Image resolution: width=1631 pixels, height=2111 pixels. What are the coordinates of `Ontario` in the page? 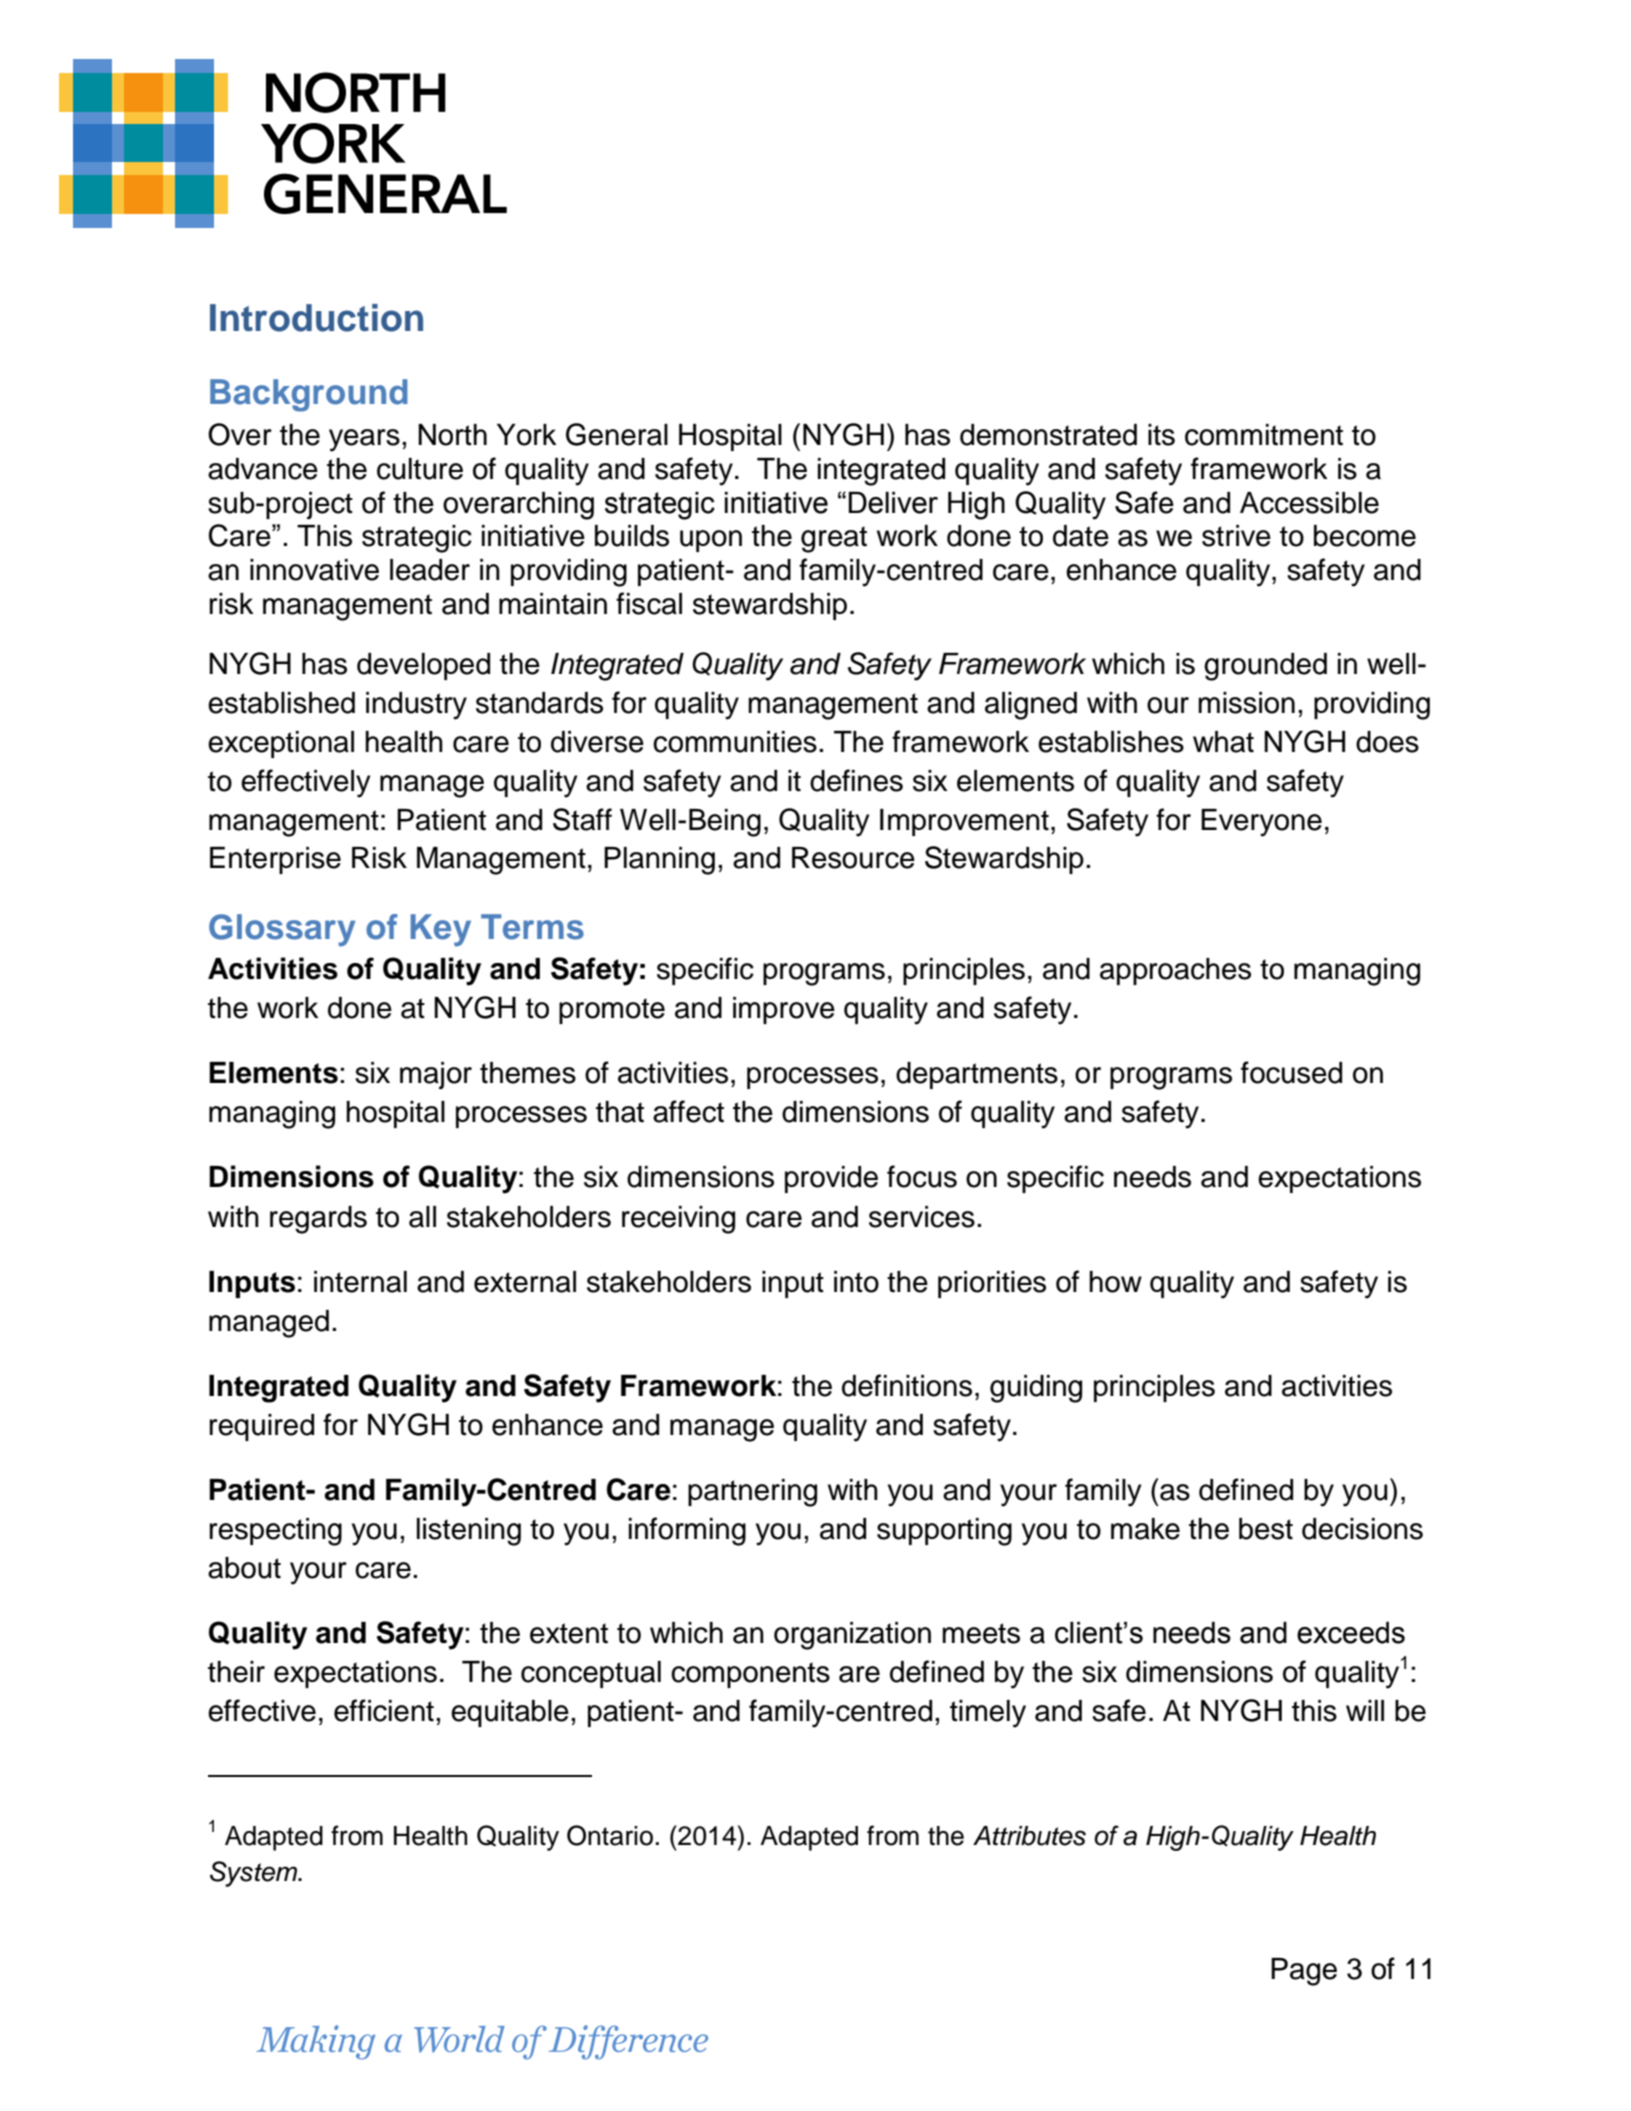 It's located at (610, 1835).
